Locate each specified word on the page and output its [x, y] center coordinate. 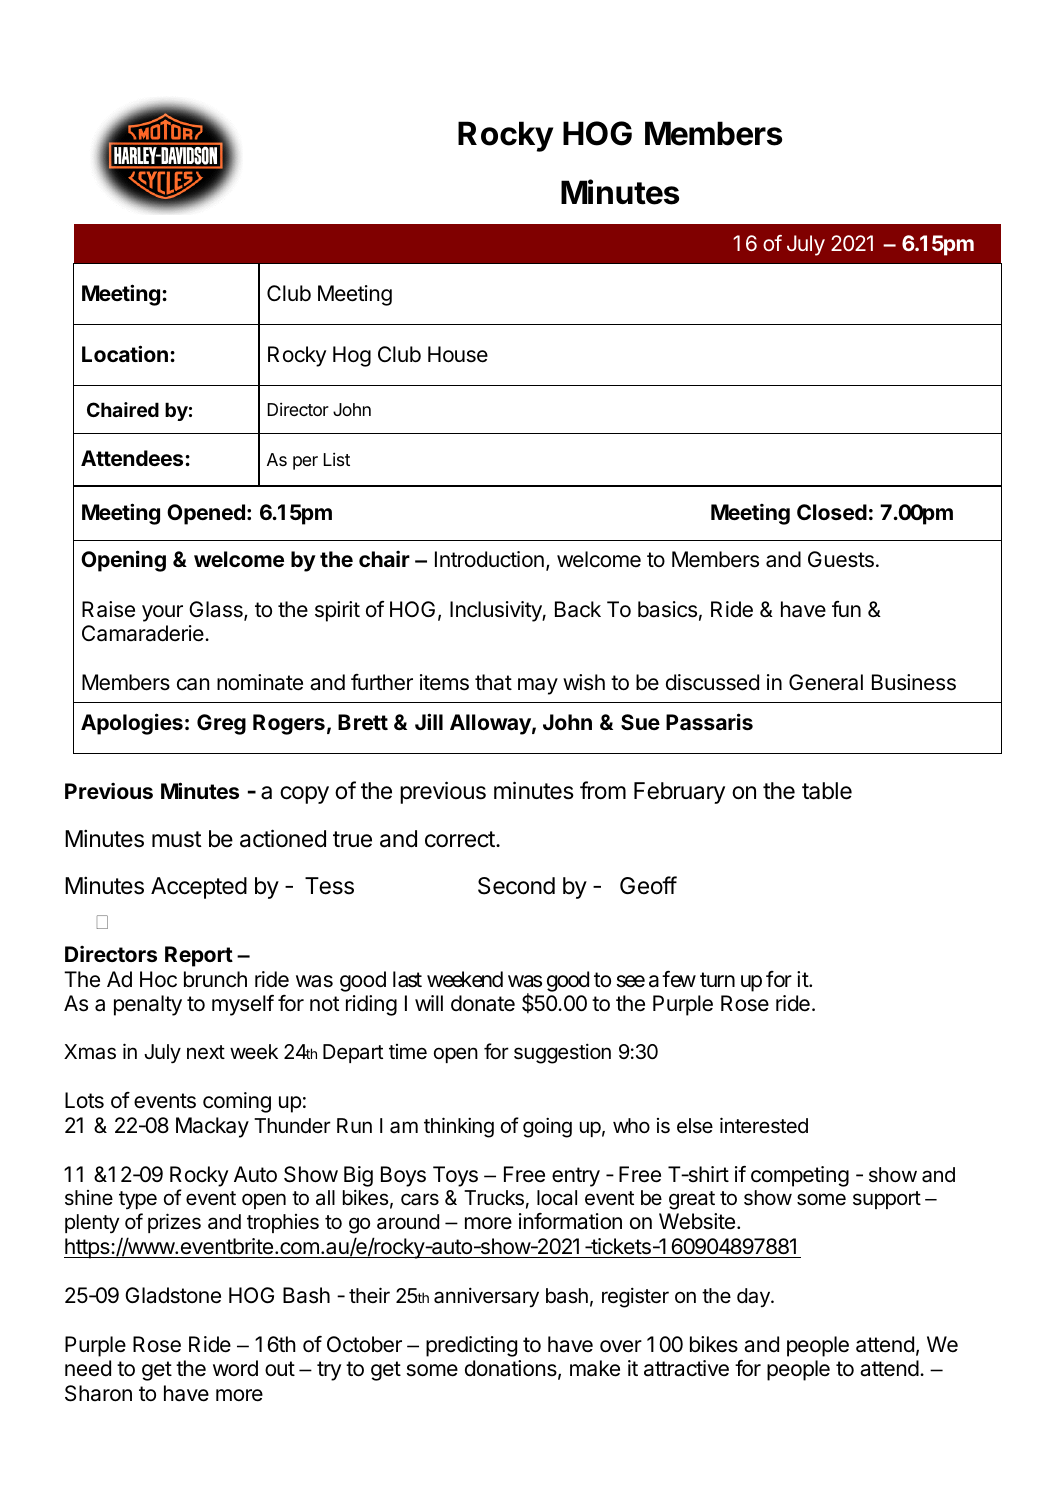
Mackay [212, 1127]
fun [846, 609]
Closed [832, 512]
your [162, 613]
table [827, 791]
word [235, 1368]
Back [578, 609]
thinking [459, 1127]
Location [125, 353]
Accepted [199, 888]
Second [516, 886]
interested [764, 1125]
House [458, 354]
